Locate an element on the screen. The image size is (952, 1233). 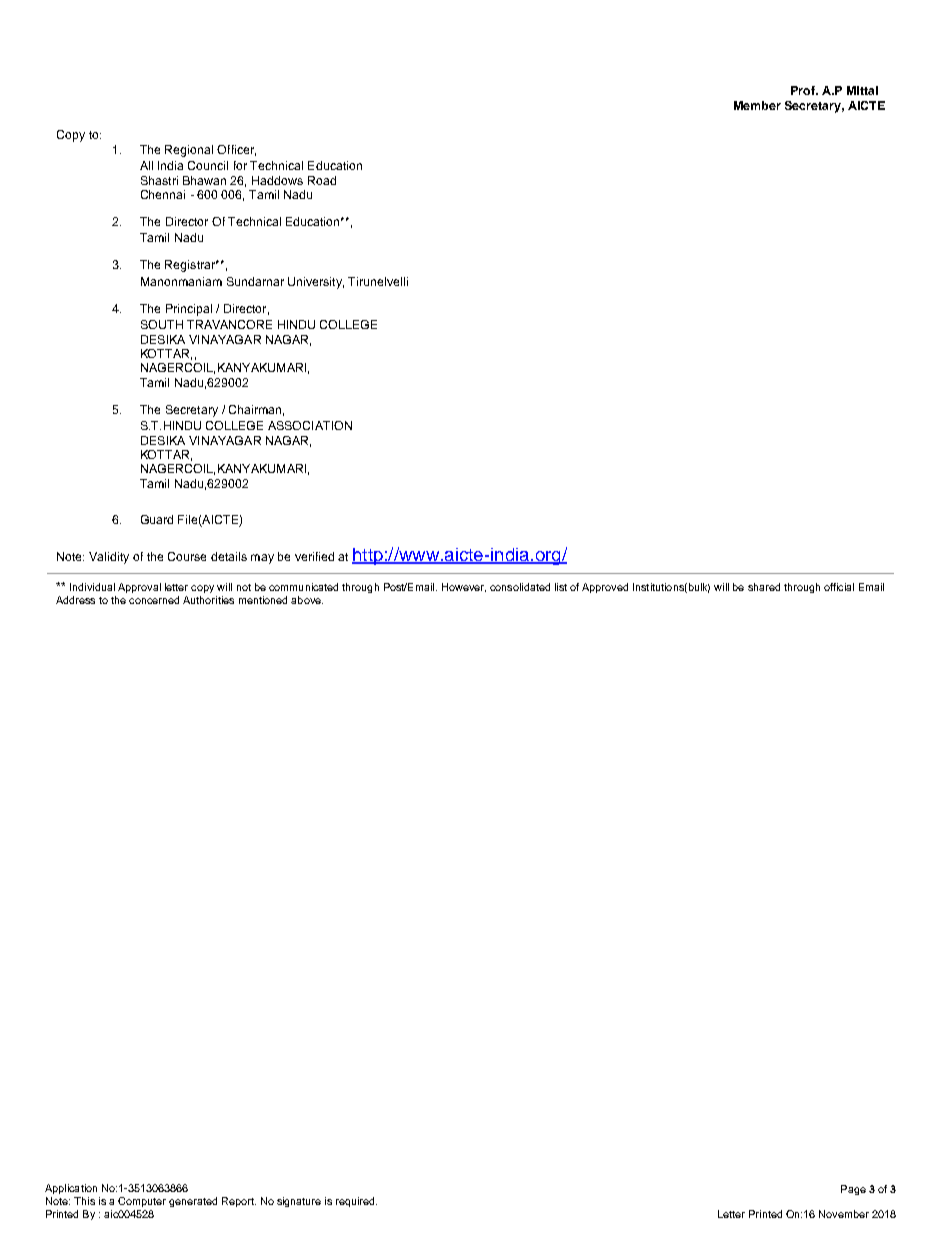
required is located at coordinates (356, 1202).
